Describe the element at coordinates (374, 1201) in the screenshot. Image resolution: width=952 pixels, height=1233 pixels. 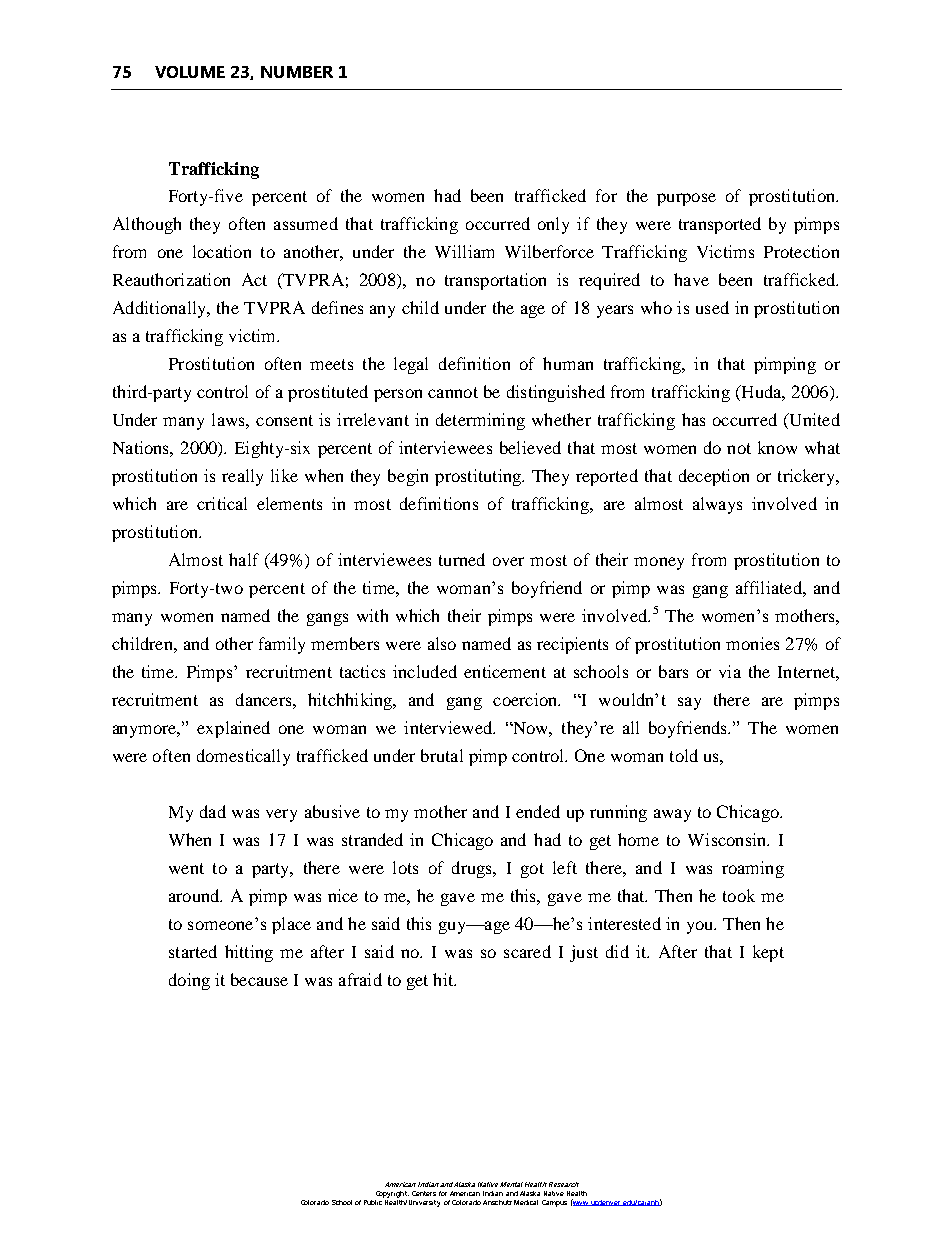
I see `Public` at that location.
